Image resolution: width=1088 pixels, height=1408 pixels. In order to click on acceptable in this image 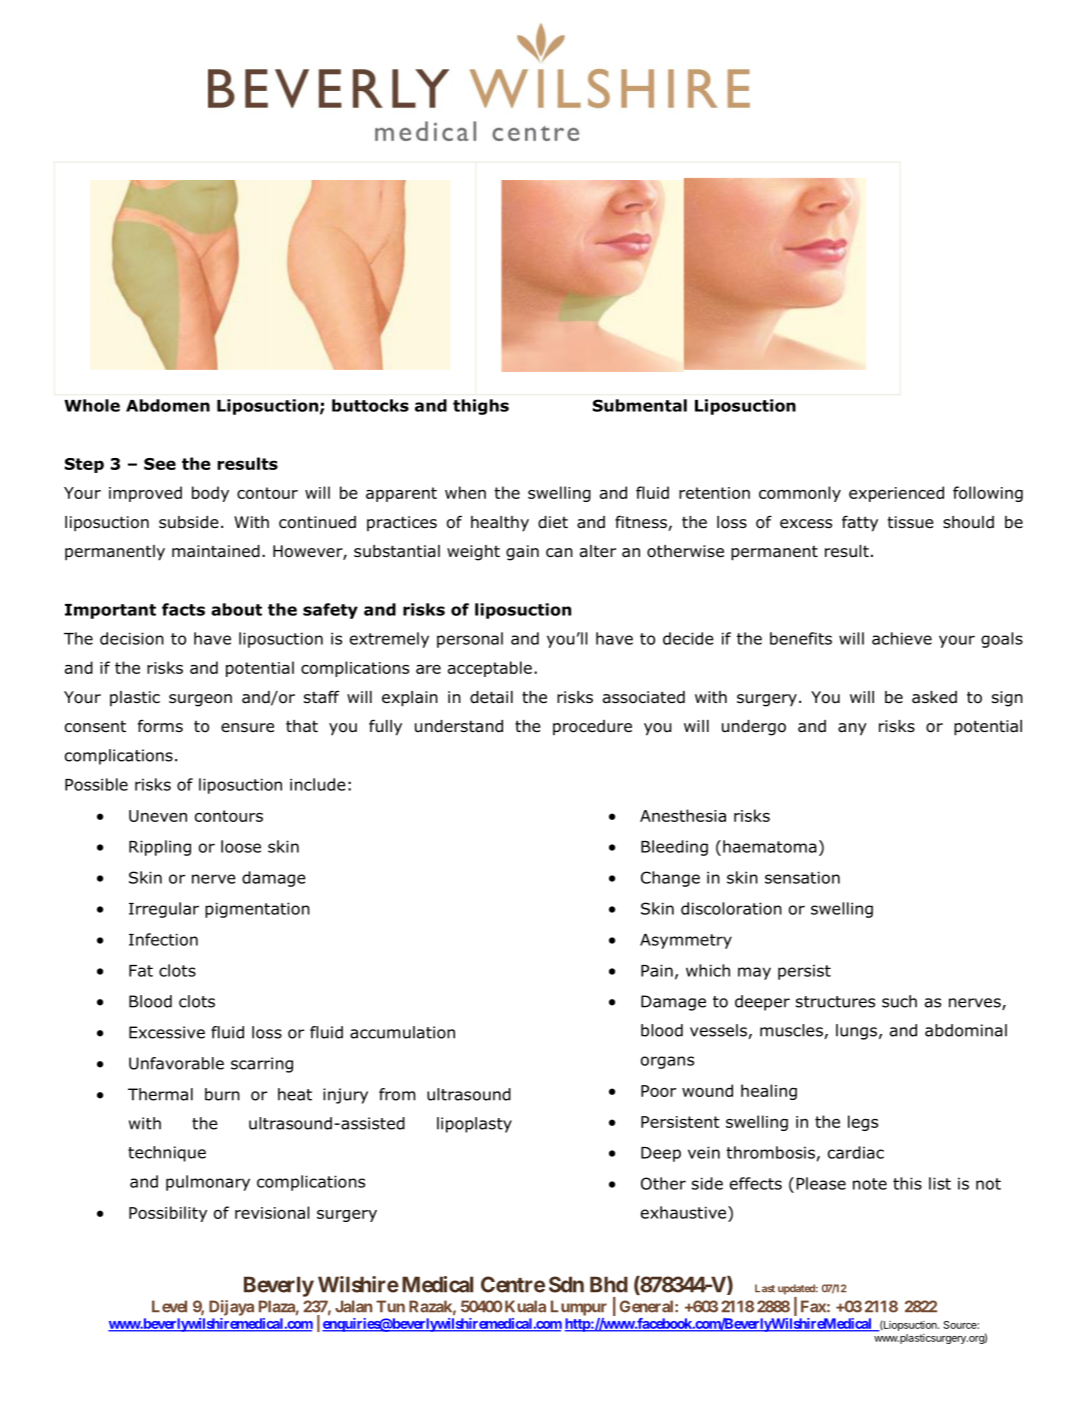, I will do `click(490, 669)`.
